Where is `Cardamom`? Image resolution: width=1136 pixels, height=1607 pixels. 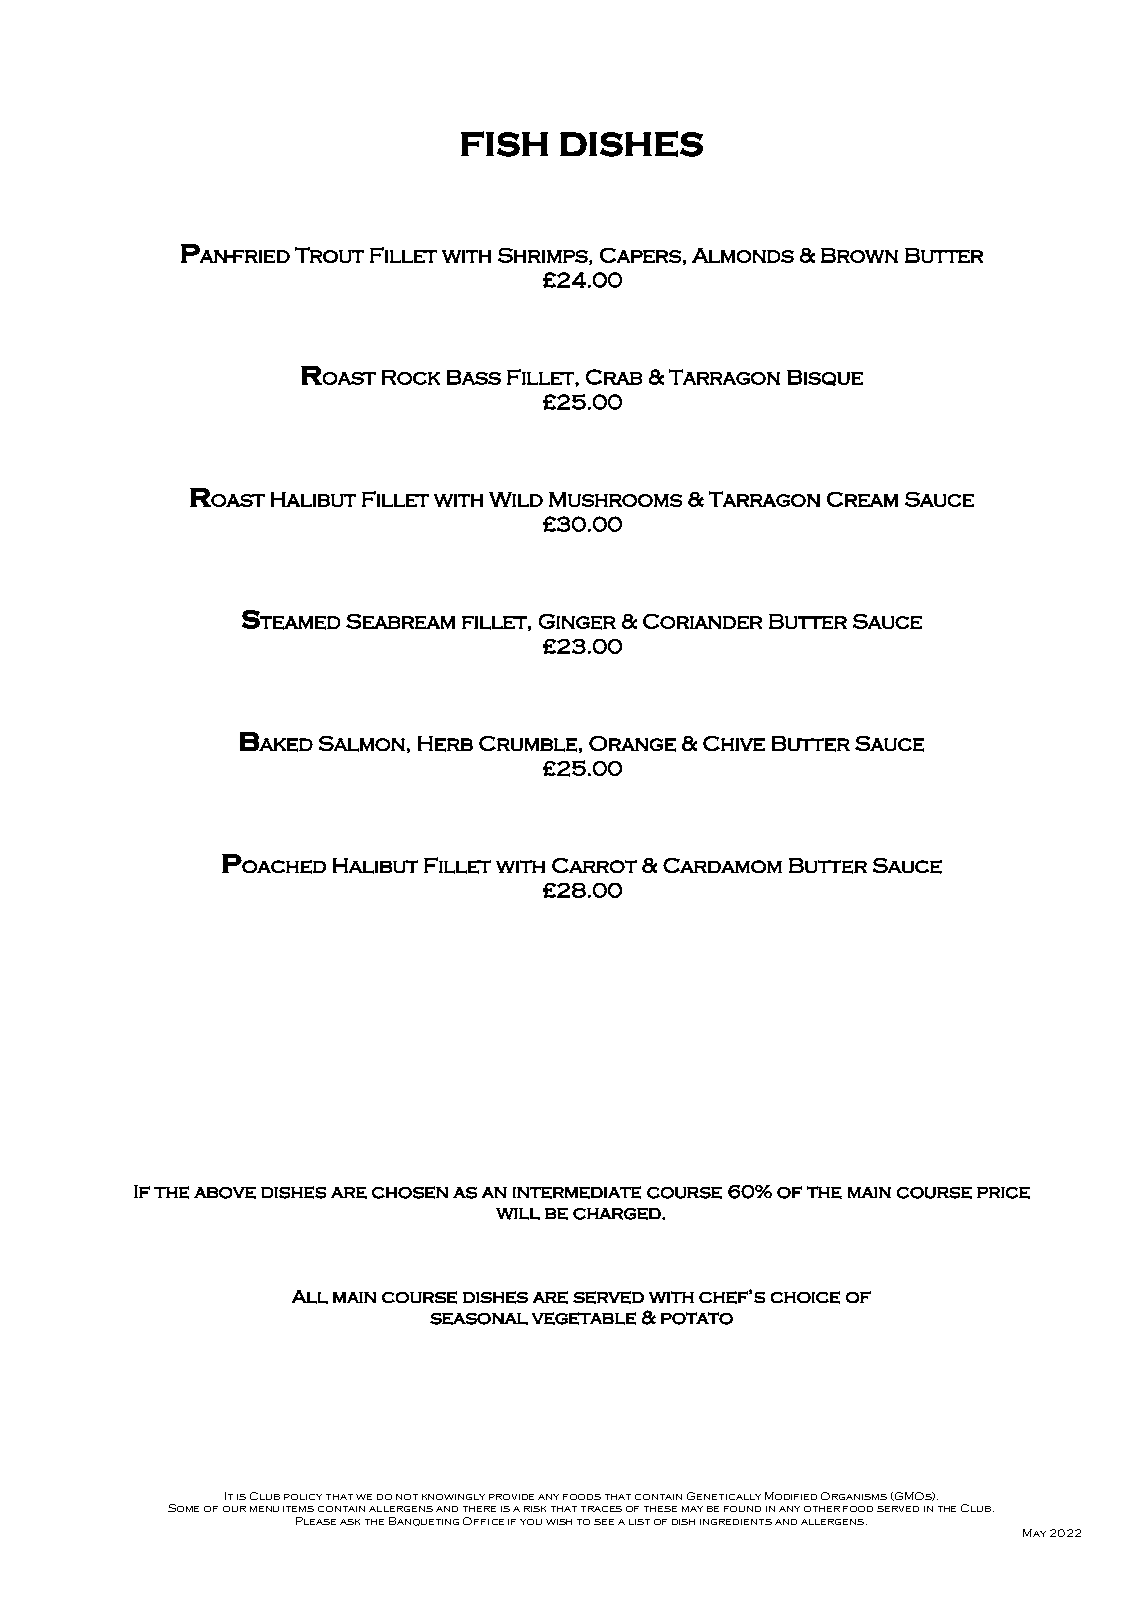 Cardamom is located at coordinates (722, 865).
